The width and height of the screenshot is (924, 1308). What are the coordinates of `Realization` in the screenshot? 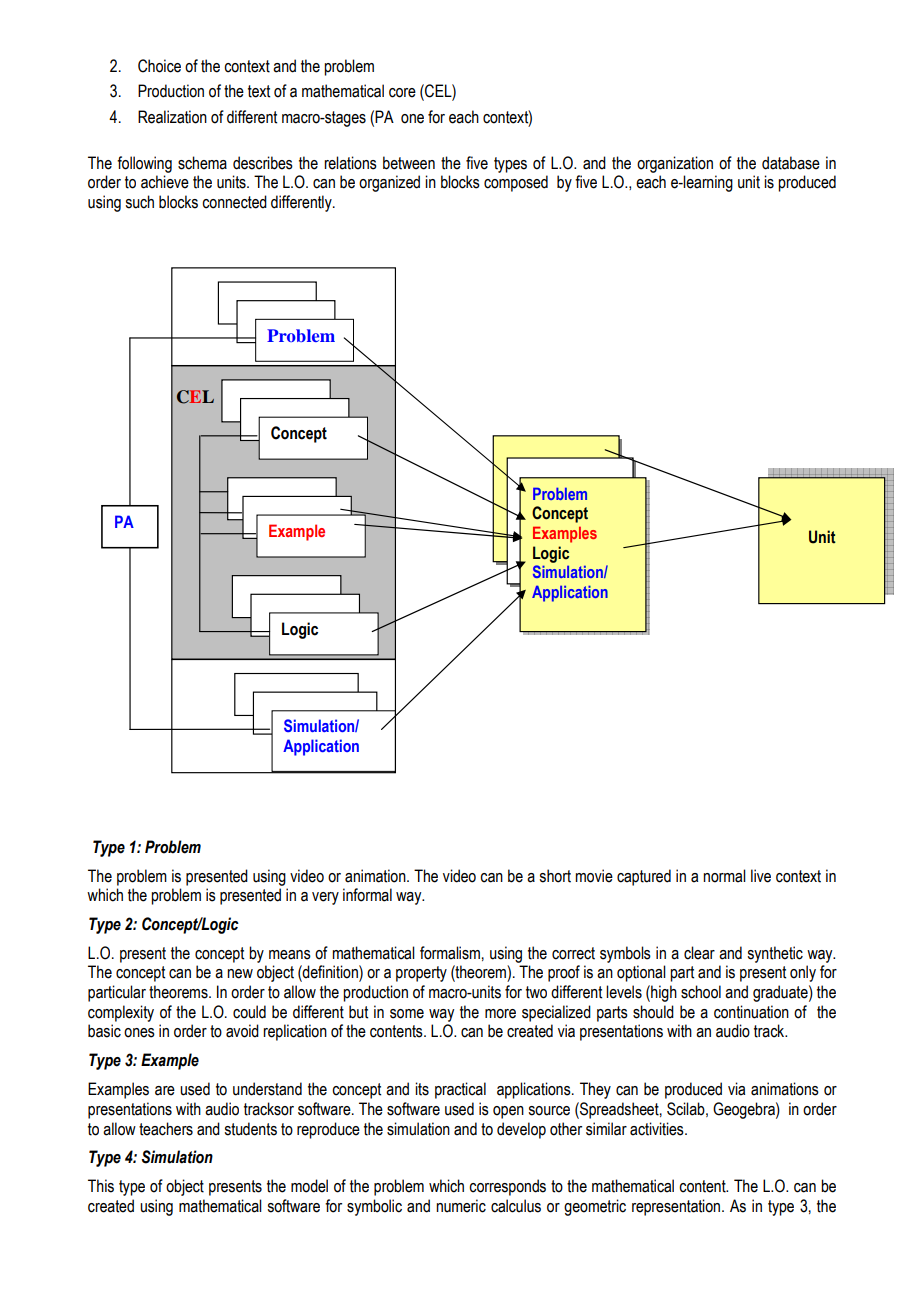 It's located at (172, 117).
